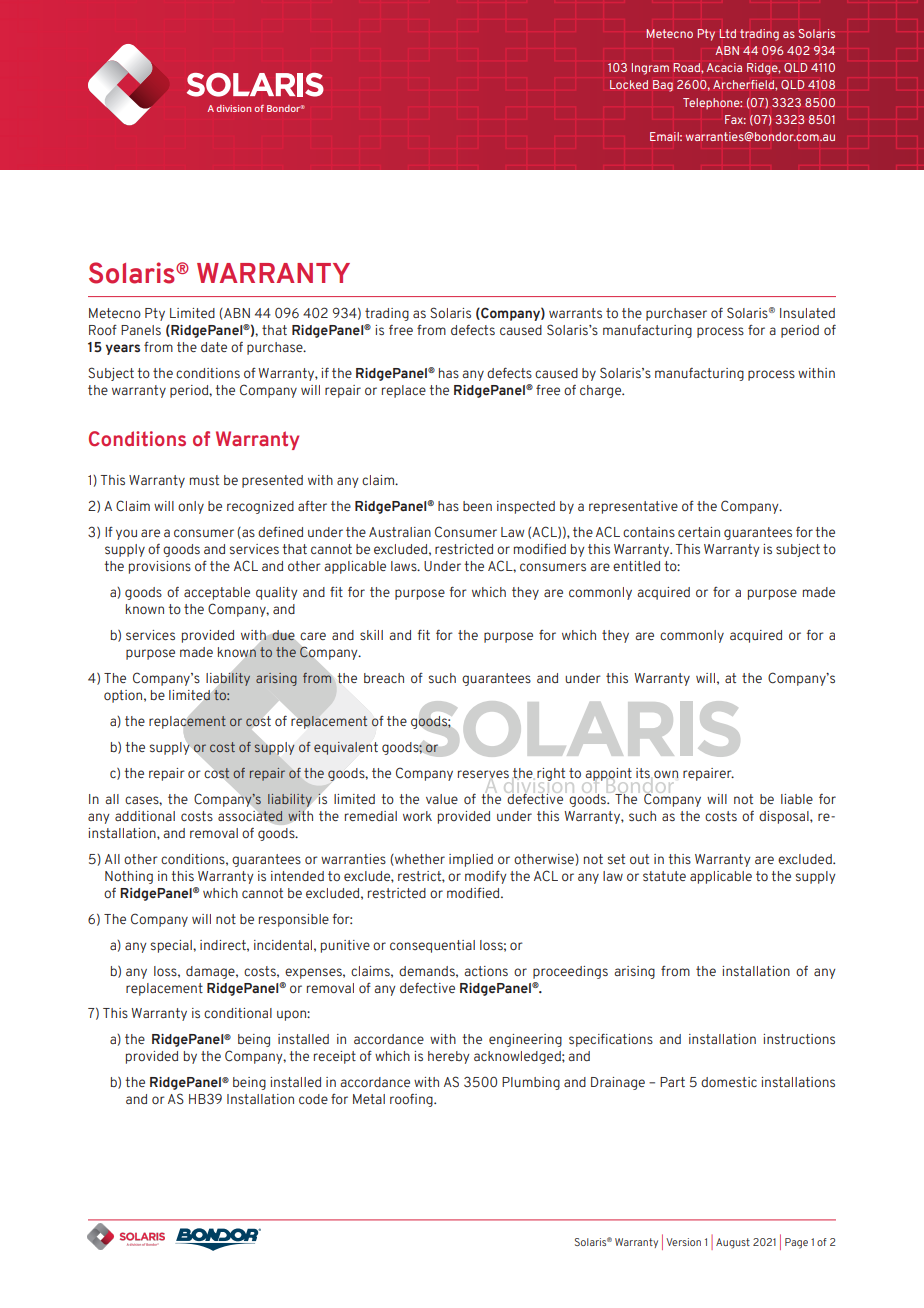 This screenshot has width=924, height=1308. Describe the element at coordinates (384, 678) in the screenshot. I see `breach` at that location.
